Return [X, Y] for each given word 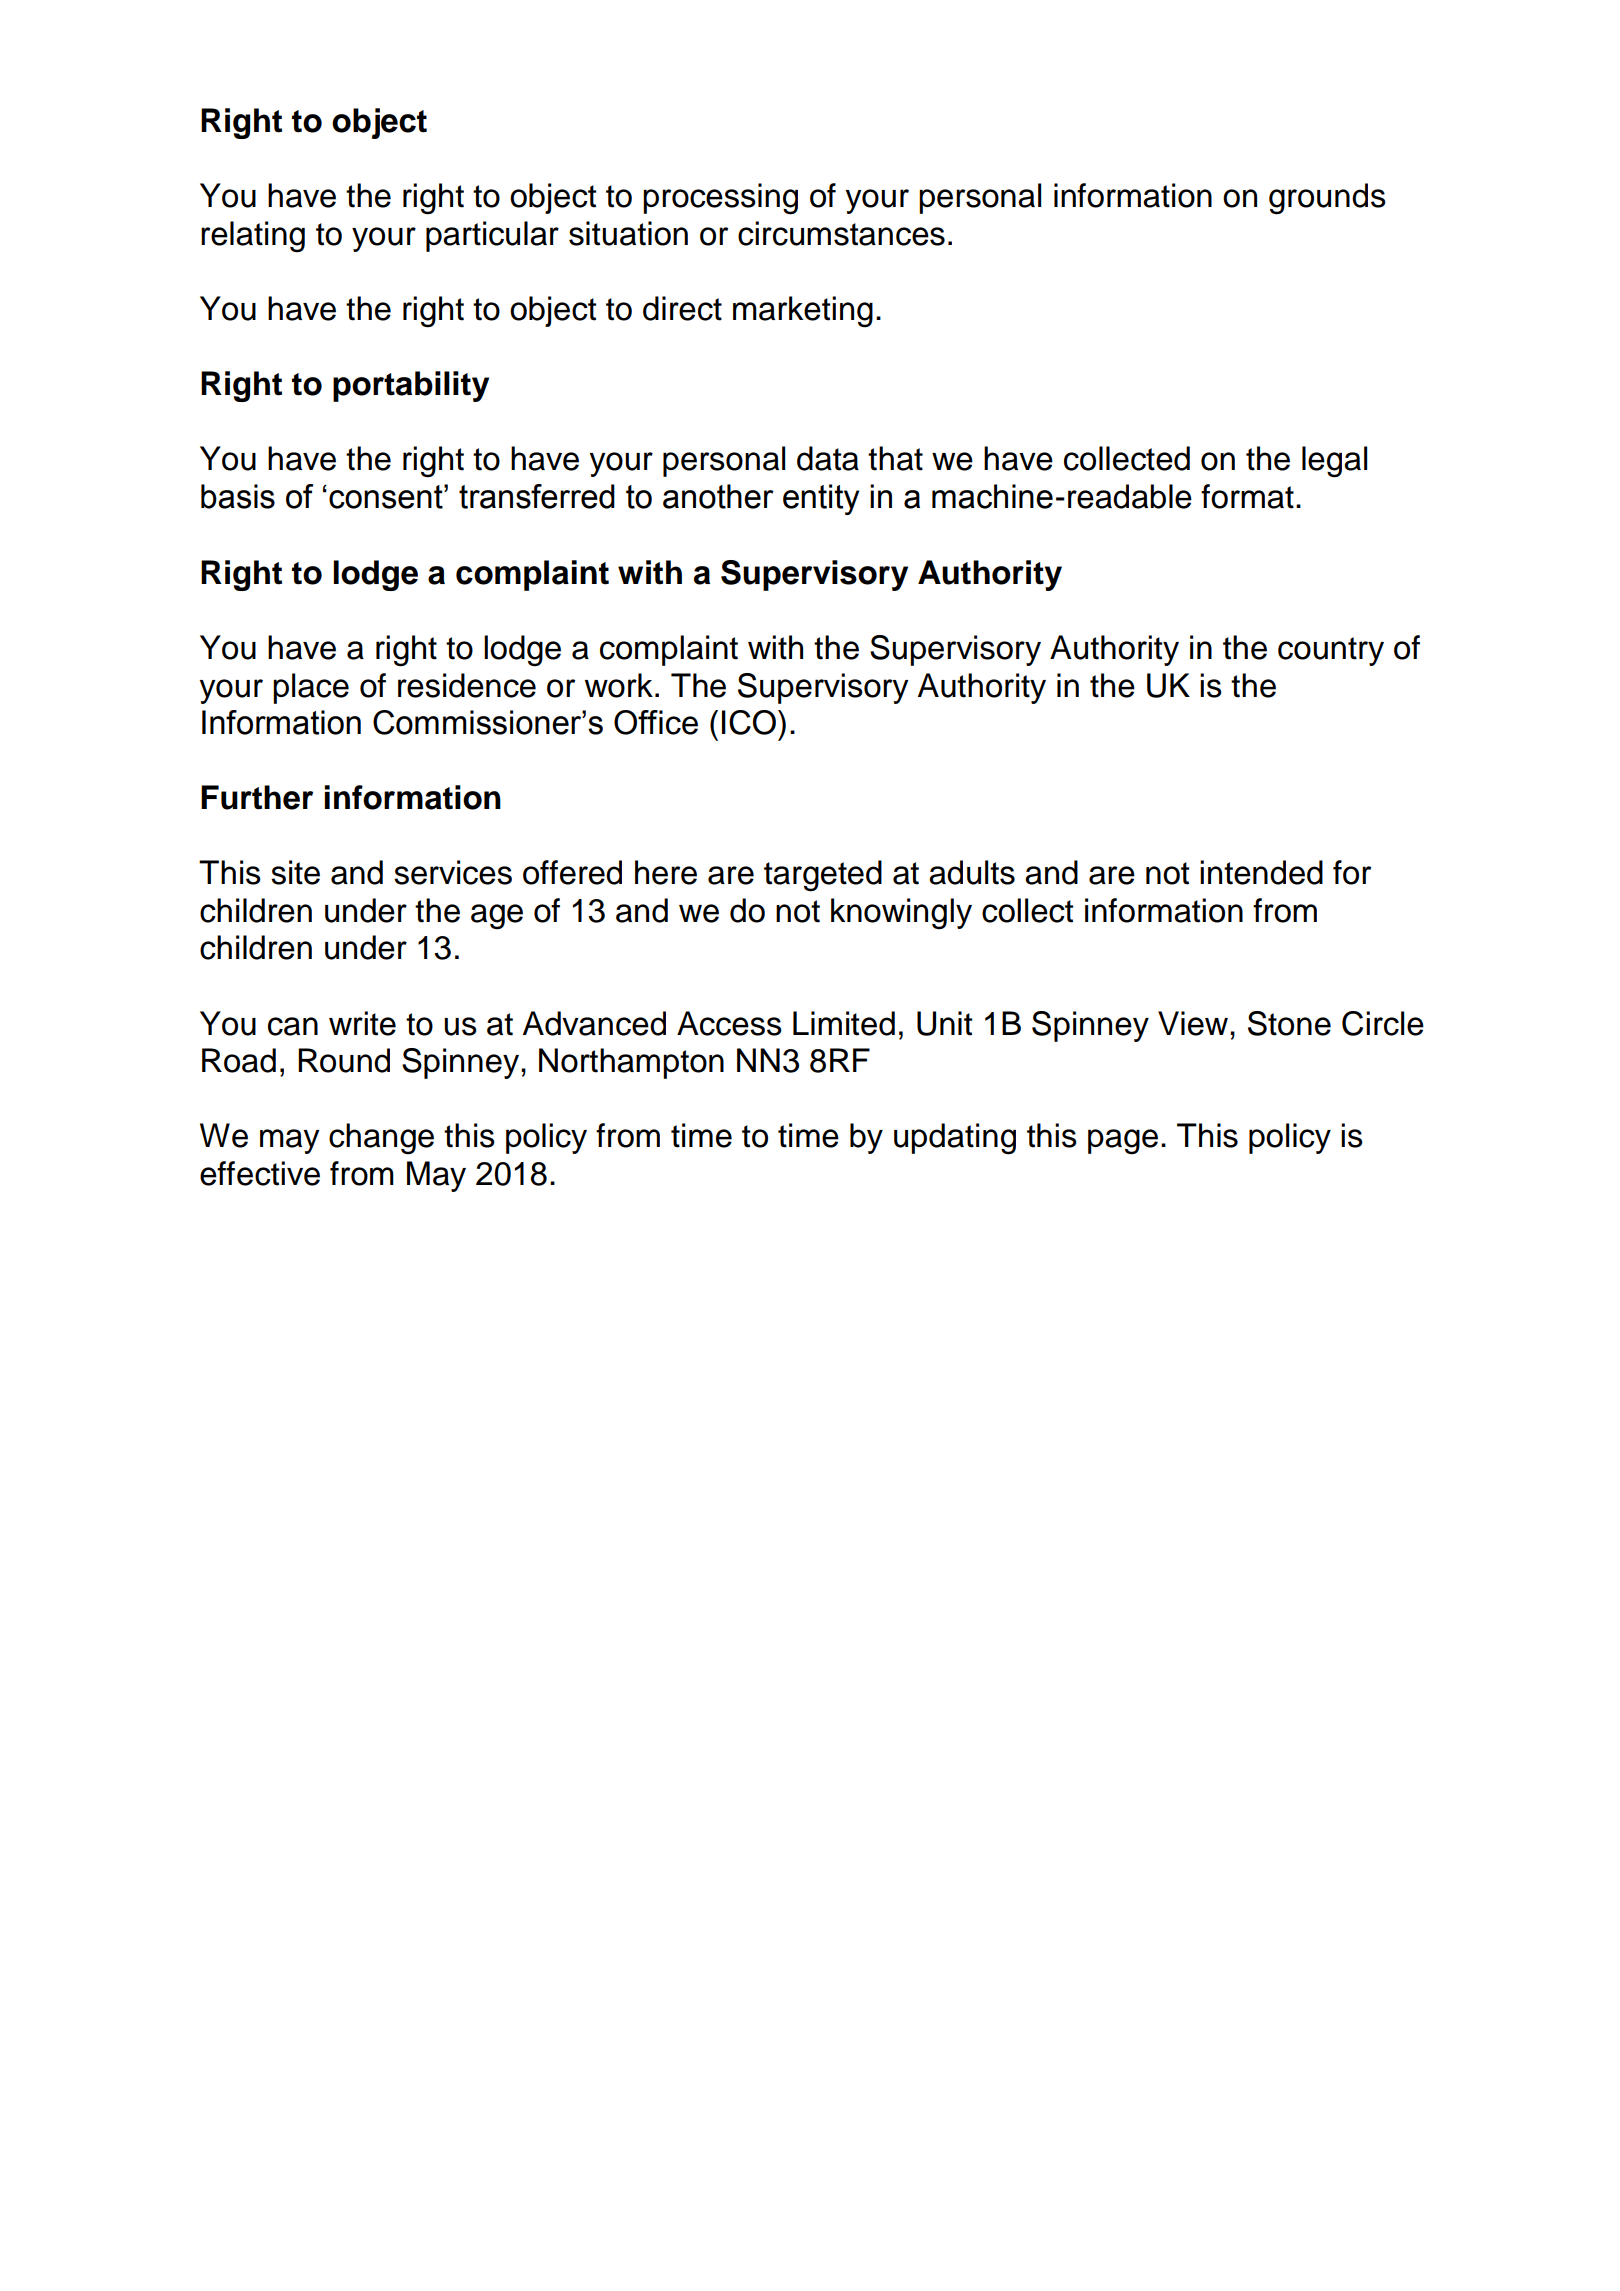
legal [1334, 462]
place [311, 688]
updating [955, 1139]
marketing [803, 312]
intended [1261, 872]
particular [492, 236]
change [381, 1139]
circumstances [841, 233]
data [828, 458]
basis [238, 496]
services [453, 872]
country [1331, 651]
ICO [749, 722]
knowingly [901, 914]
